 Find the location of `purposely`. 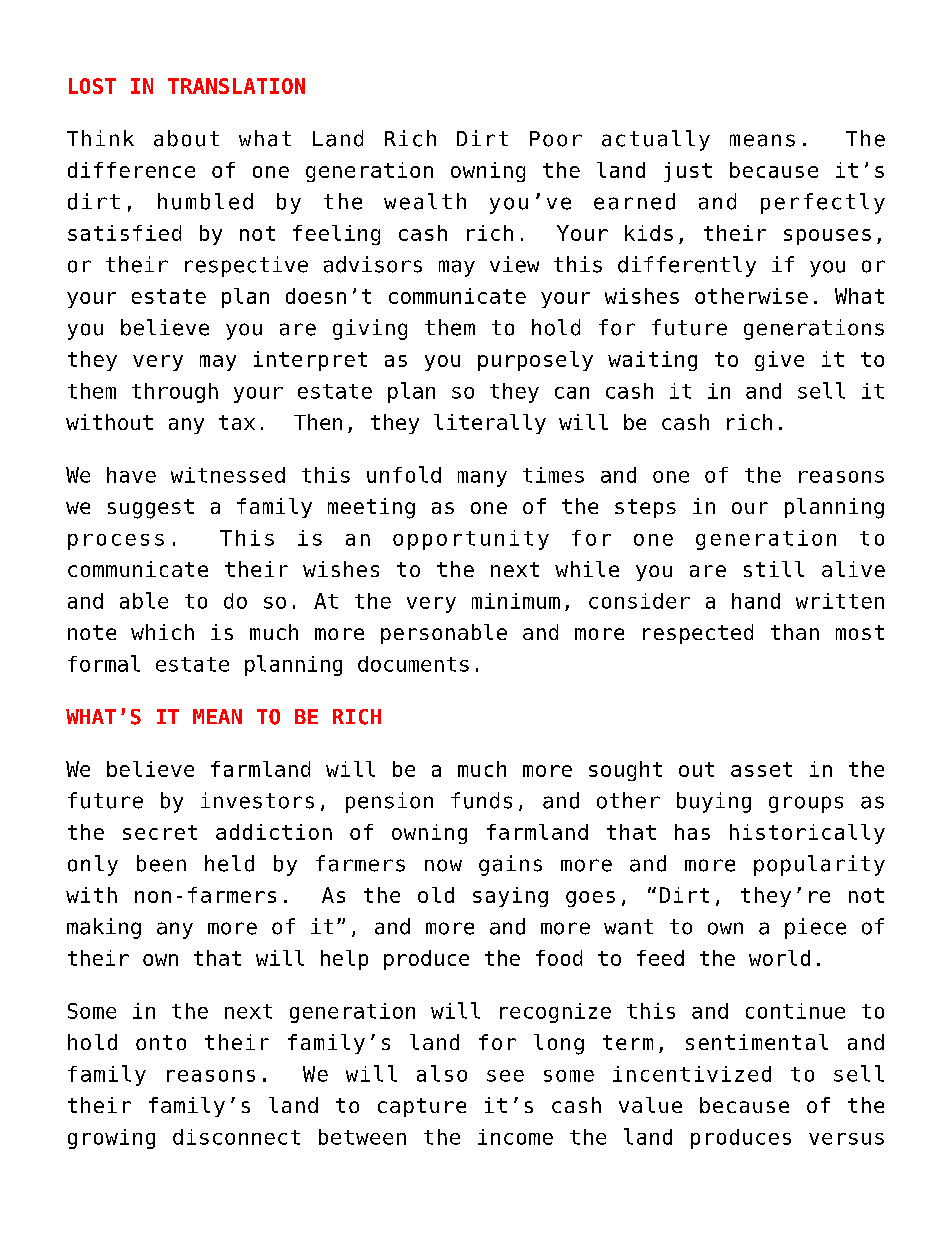

purposely is located at coordinates (535, 361).
